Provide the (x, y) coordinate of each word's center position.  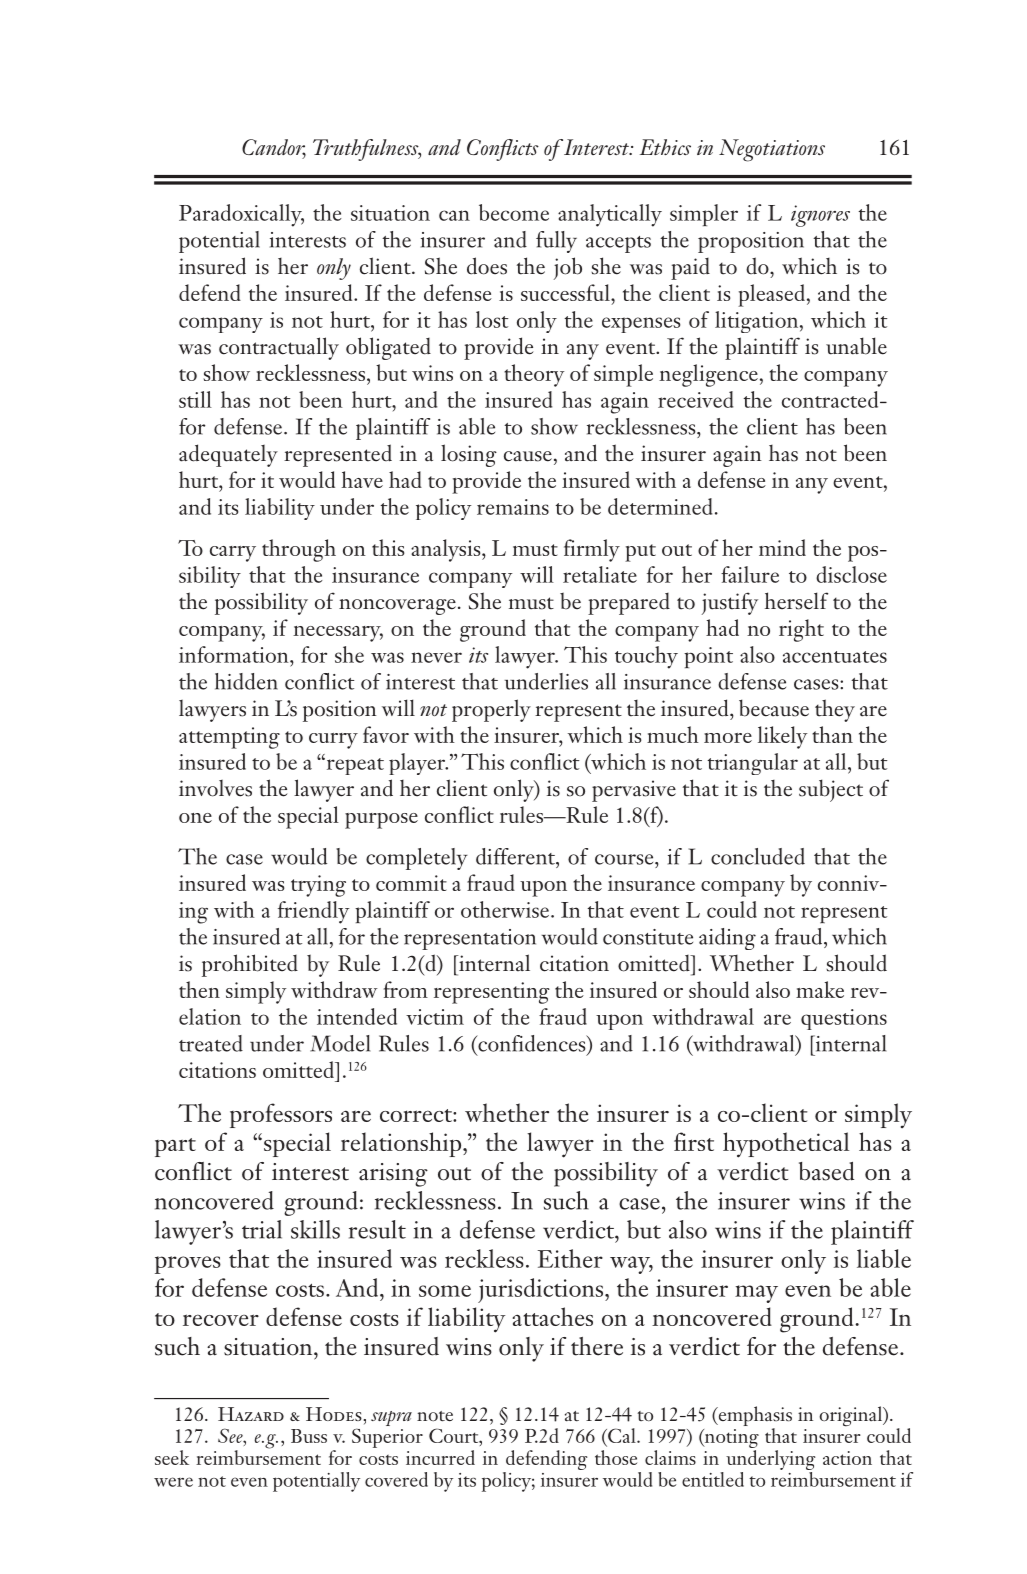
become (514, 212)
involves (215, 788)
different (516, 856)
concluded (758, 856)
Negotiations (772, 150)
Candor (274, 148)
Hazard (251, 1414)
